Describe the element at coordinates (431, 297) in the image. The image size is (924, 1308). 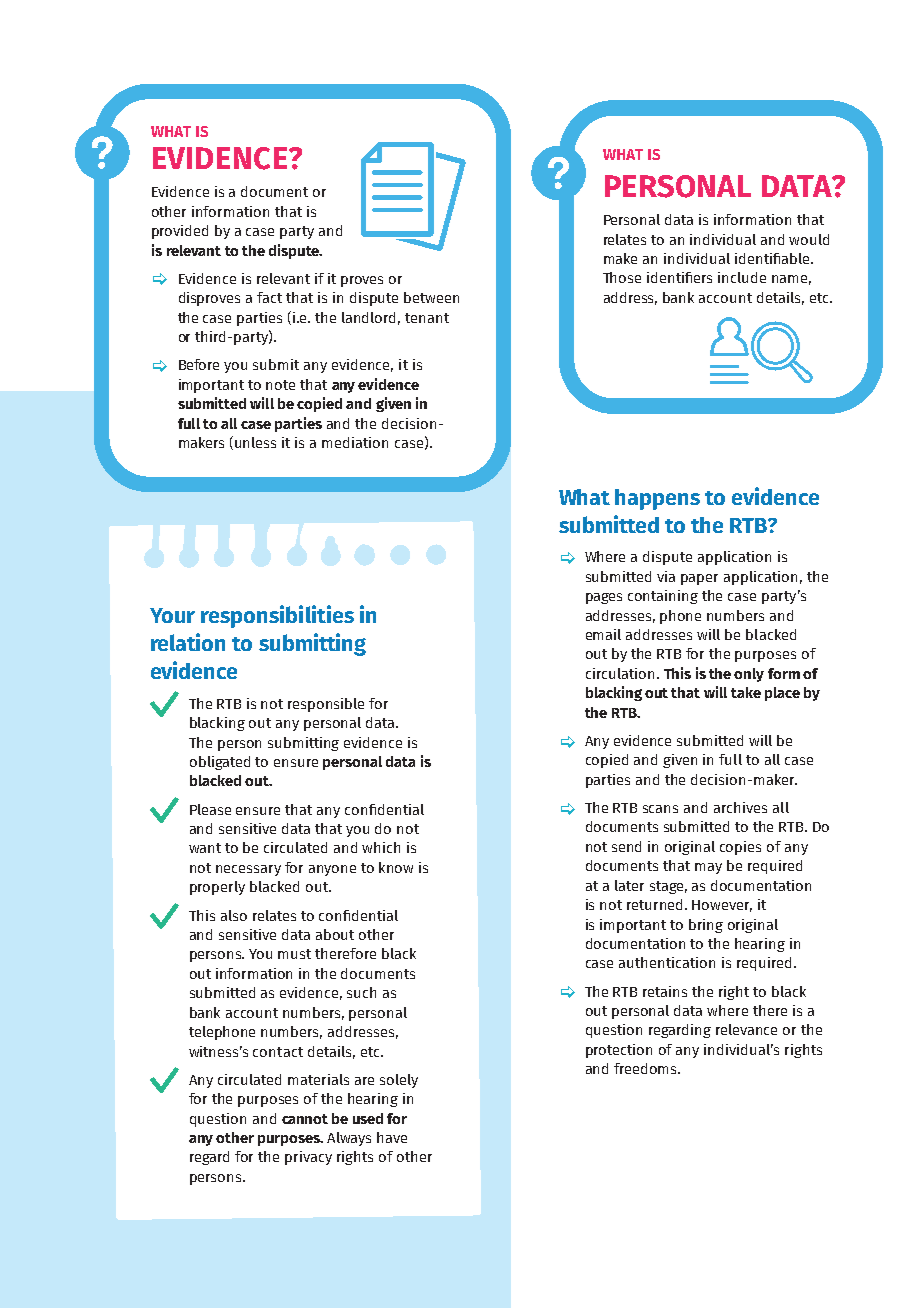
I see `between` at that location.
